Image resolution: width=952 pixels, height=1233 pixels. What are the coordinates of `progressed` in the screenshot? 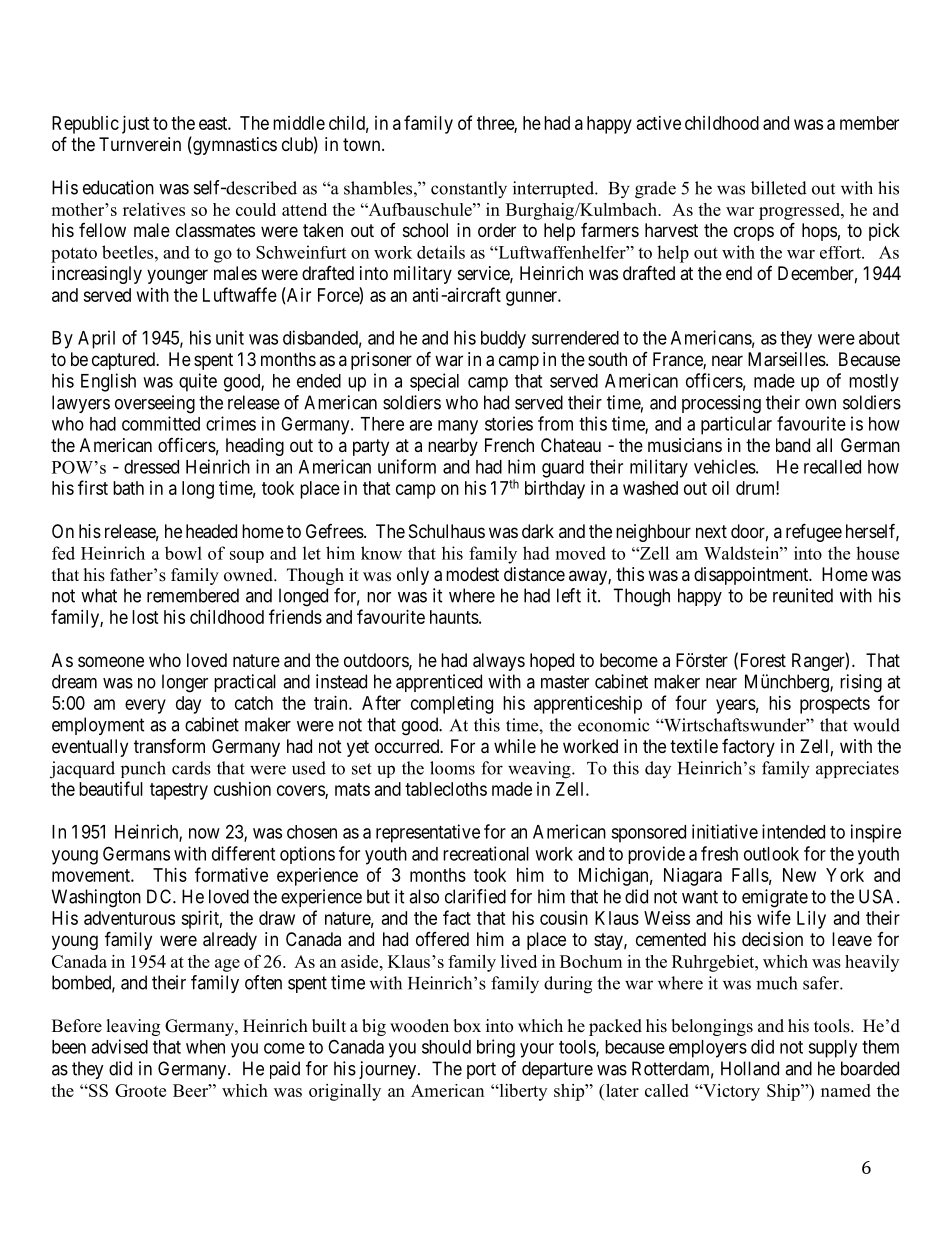 It's located at (801, 211).
